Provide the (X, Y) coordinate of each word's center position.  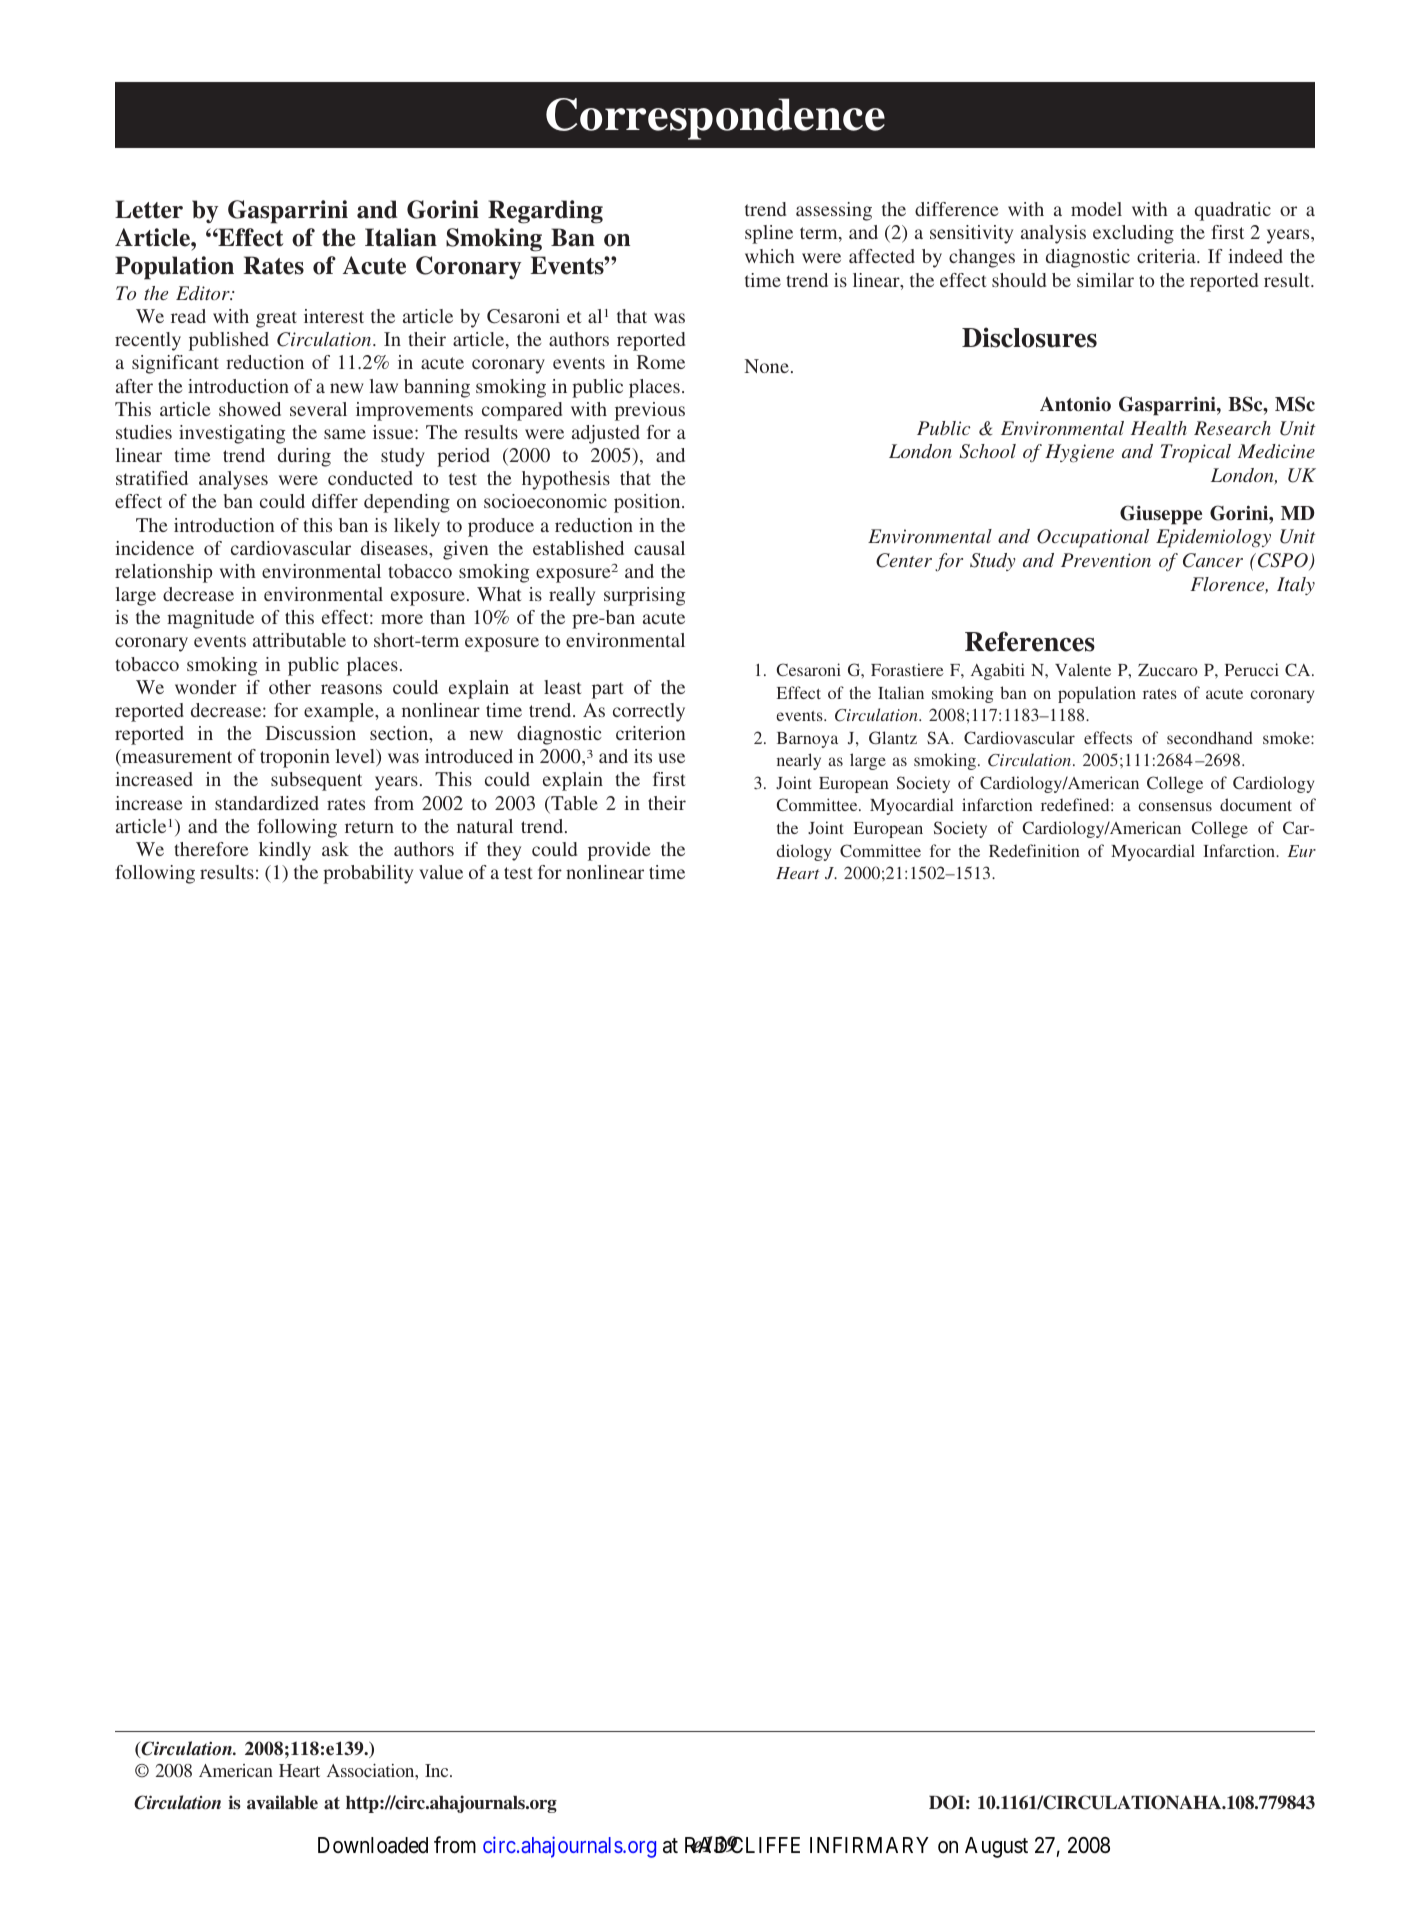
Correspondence (715, 119)
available (282, 1802)
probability (368, 874)
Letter (149, 209)
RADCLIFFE (742, 1845)
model (1096, 209)
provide (619, 851)
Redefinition (1034, 850)
